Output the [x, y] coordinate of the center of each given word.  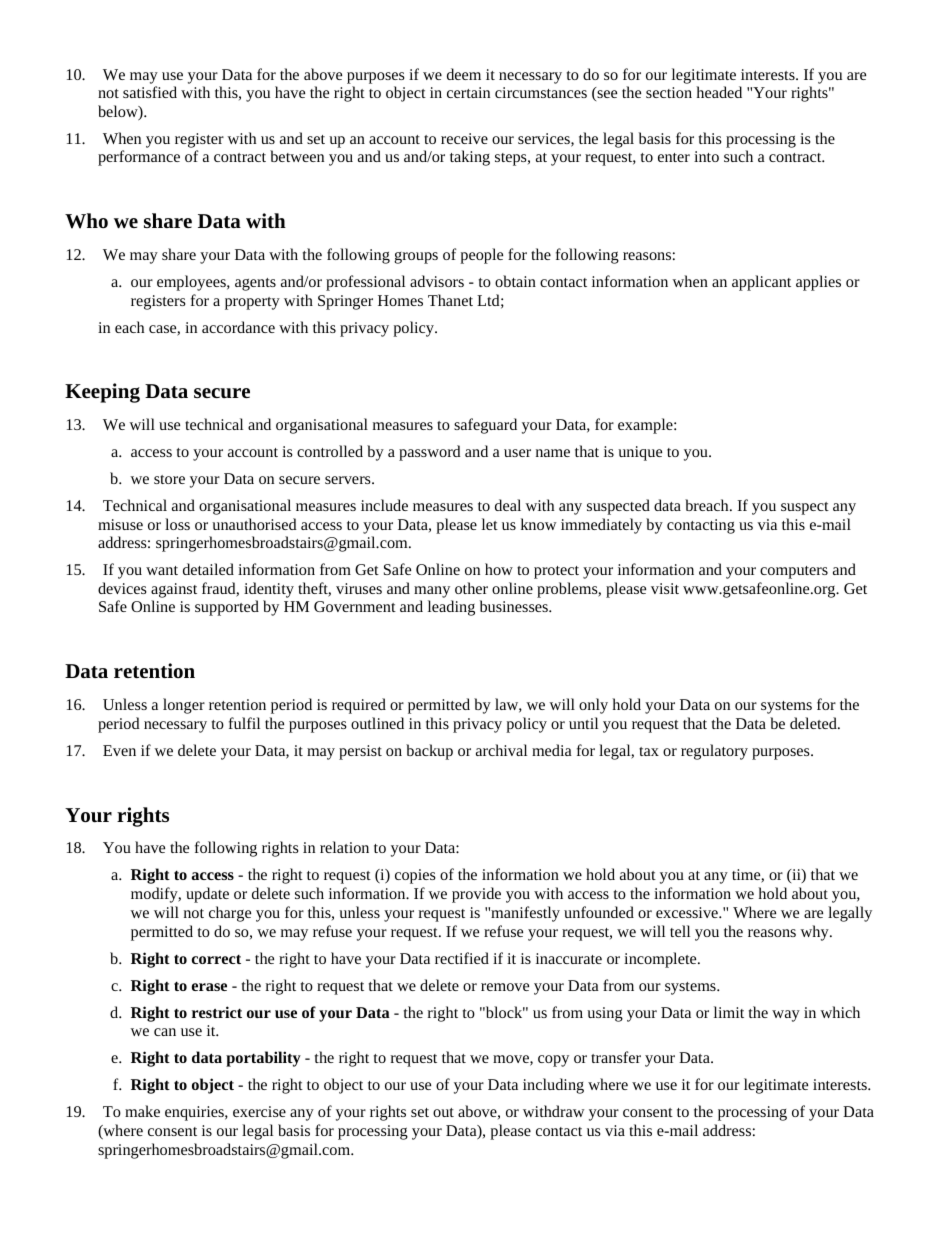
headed [719, 92]
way [786, 1016]
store [169, 479]
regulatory [714, 752]
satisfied [150, 92]
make [142, 1111]
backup [429, 752]
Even [119, 750]
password [430, 453]
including [553, 1086]
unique [640, 453]
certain [468, 92]
